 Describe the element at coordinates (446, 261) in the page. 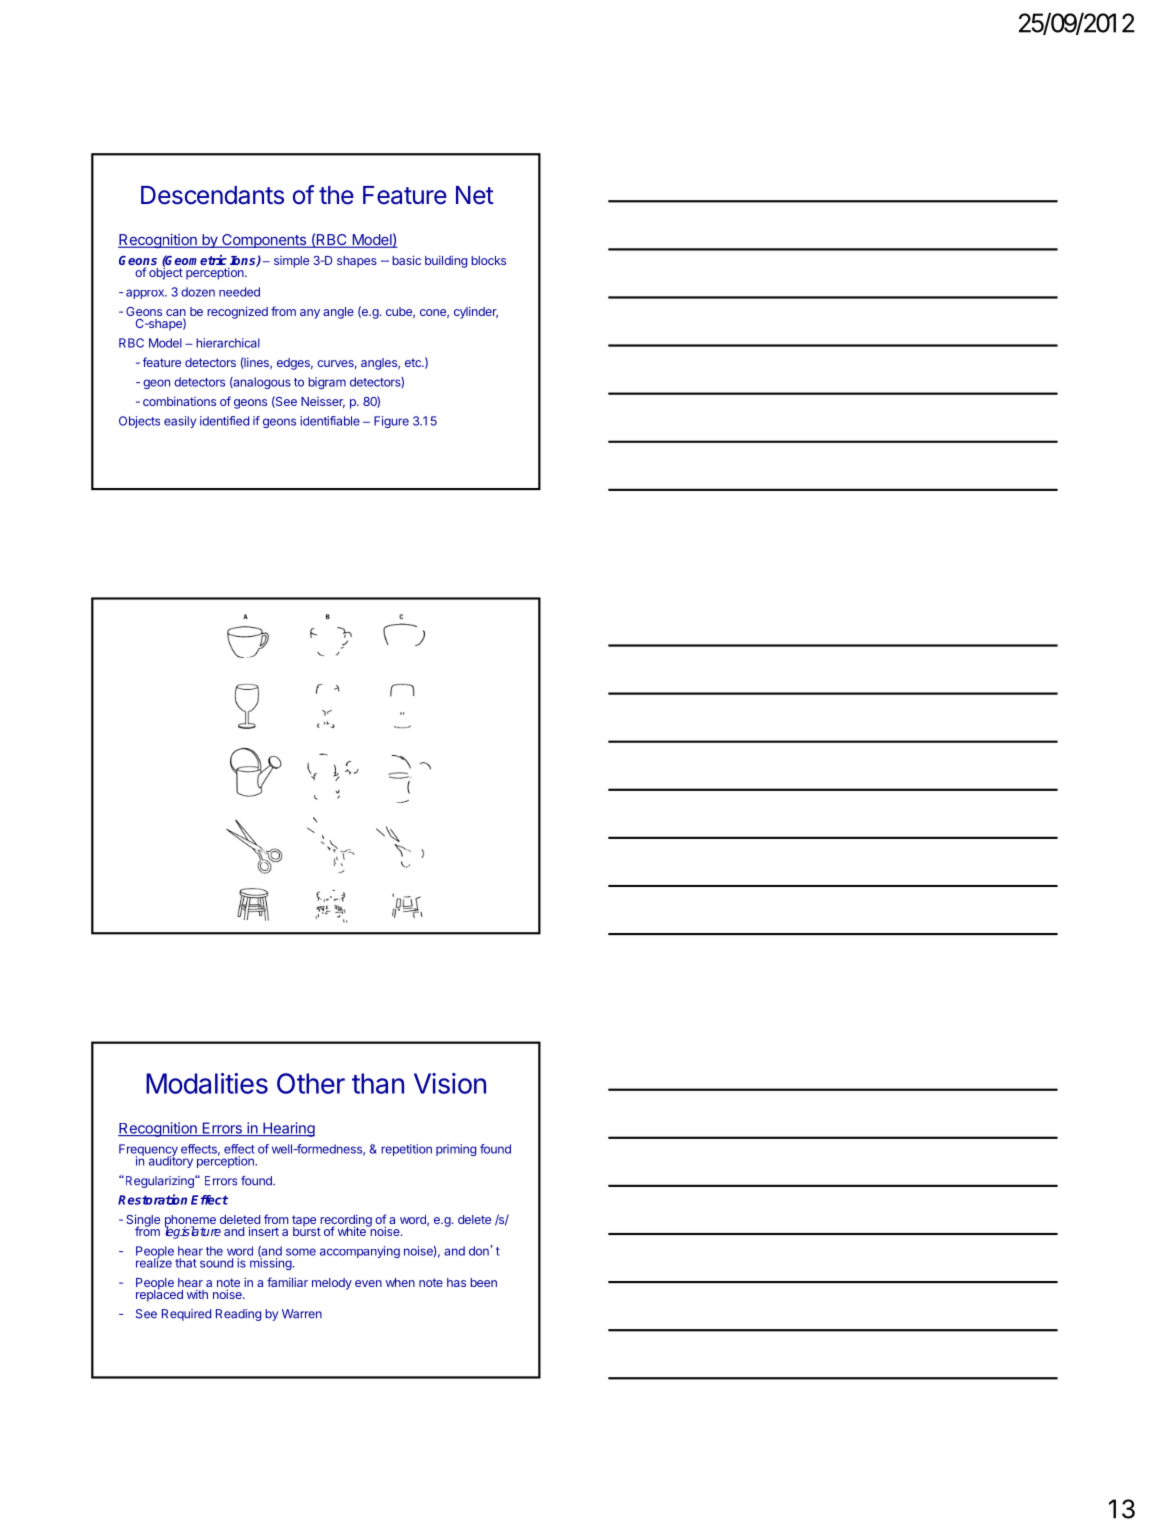

I see `building` at that location.
